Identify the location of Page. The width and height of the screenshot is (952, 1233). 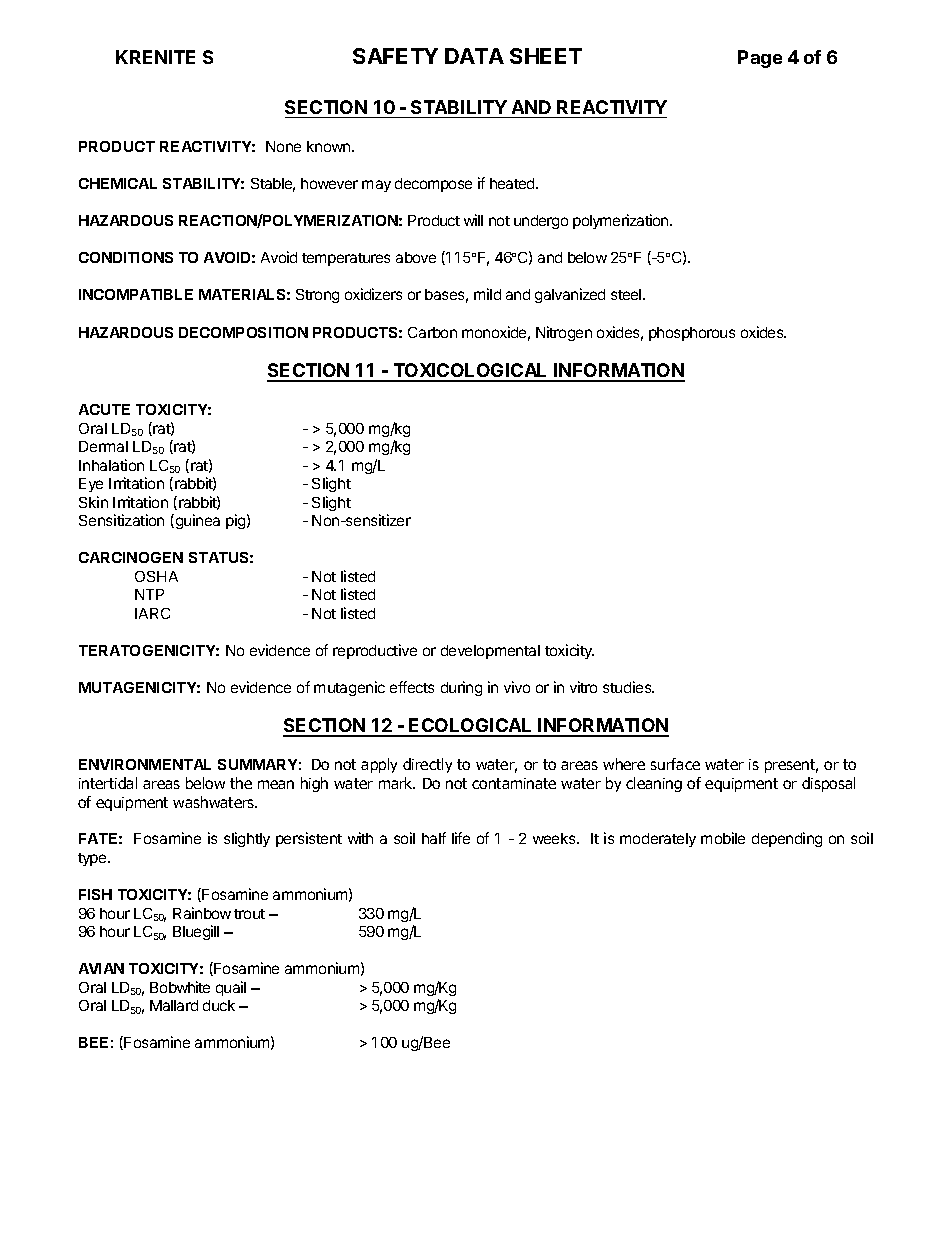
(760, 59).
